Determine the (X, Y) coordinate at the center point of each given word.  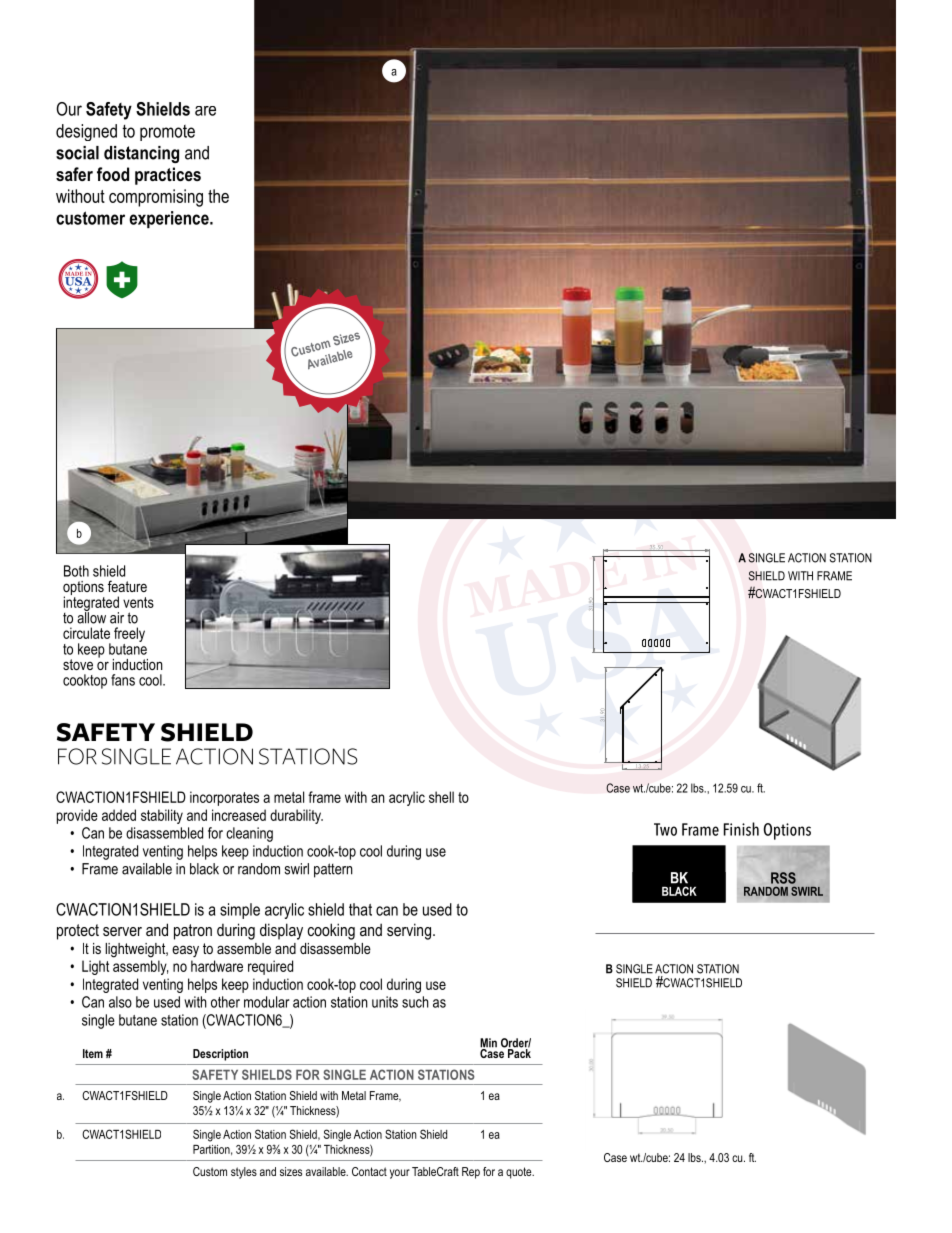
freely (129, 636)
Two (665, 829)
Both (76, 571)
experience (170, 219)
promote (167, 133)
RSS (783, 878)
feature (127, 586)
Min (488, 1044)
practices (168, 176)
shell (441, 797)
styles (244, 1173)
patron (193, 932)
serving (409, 931)
